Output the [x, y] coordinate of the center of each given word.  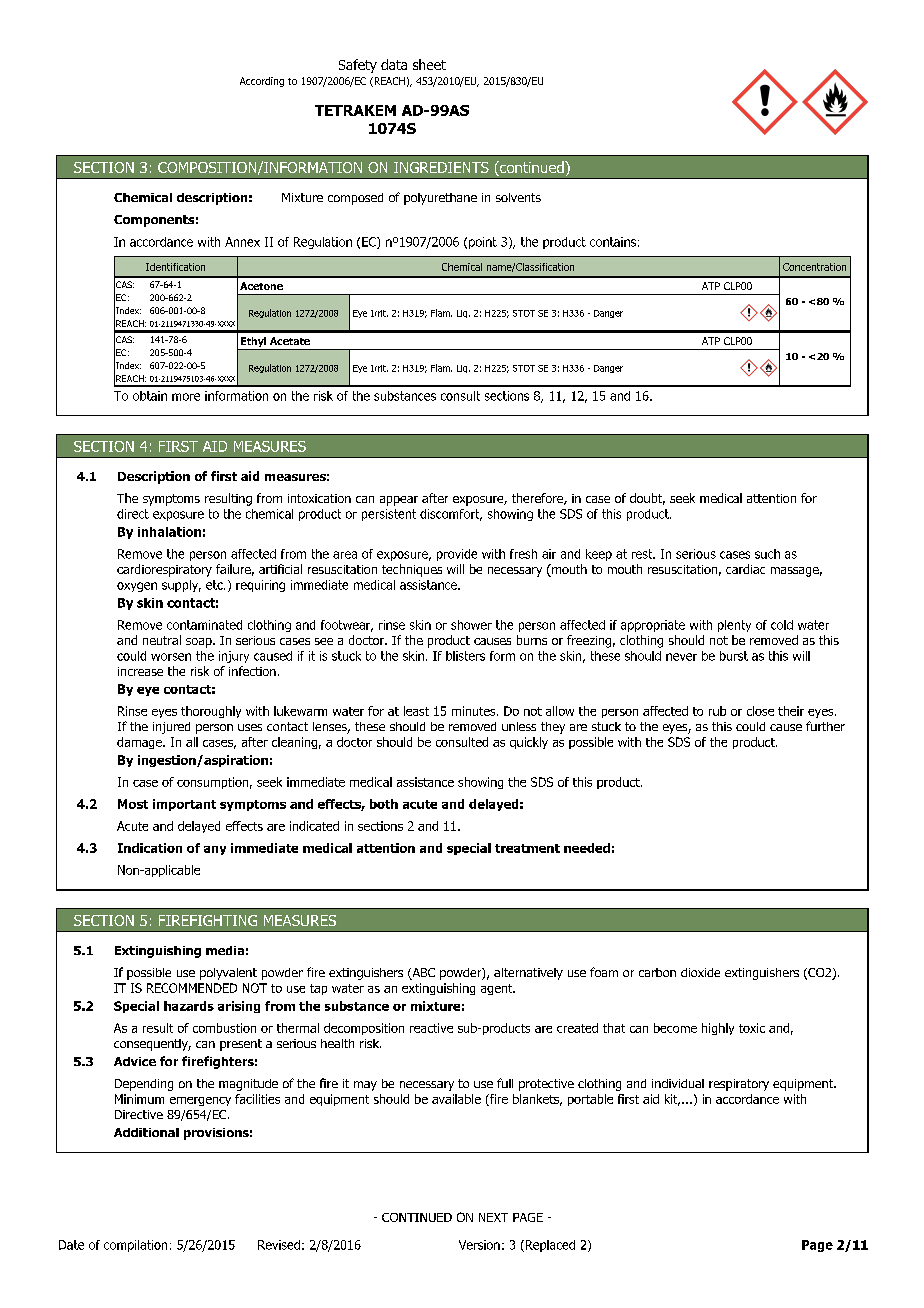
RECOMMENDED [192, 988]
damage [140, 743]
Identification [175, 267]
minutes [475, 711]
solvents [518, 197]
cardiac [745, 569]
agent [498, 989]
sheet [429, 64]
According [262, 82]
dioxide [700, 972]
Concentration [814, 267]
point [483, 243]
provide [457, 555]
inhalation [169, 532]
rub [717, 711]
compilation [135, 1246]
